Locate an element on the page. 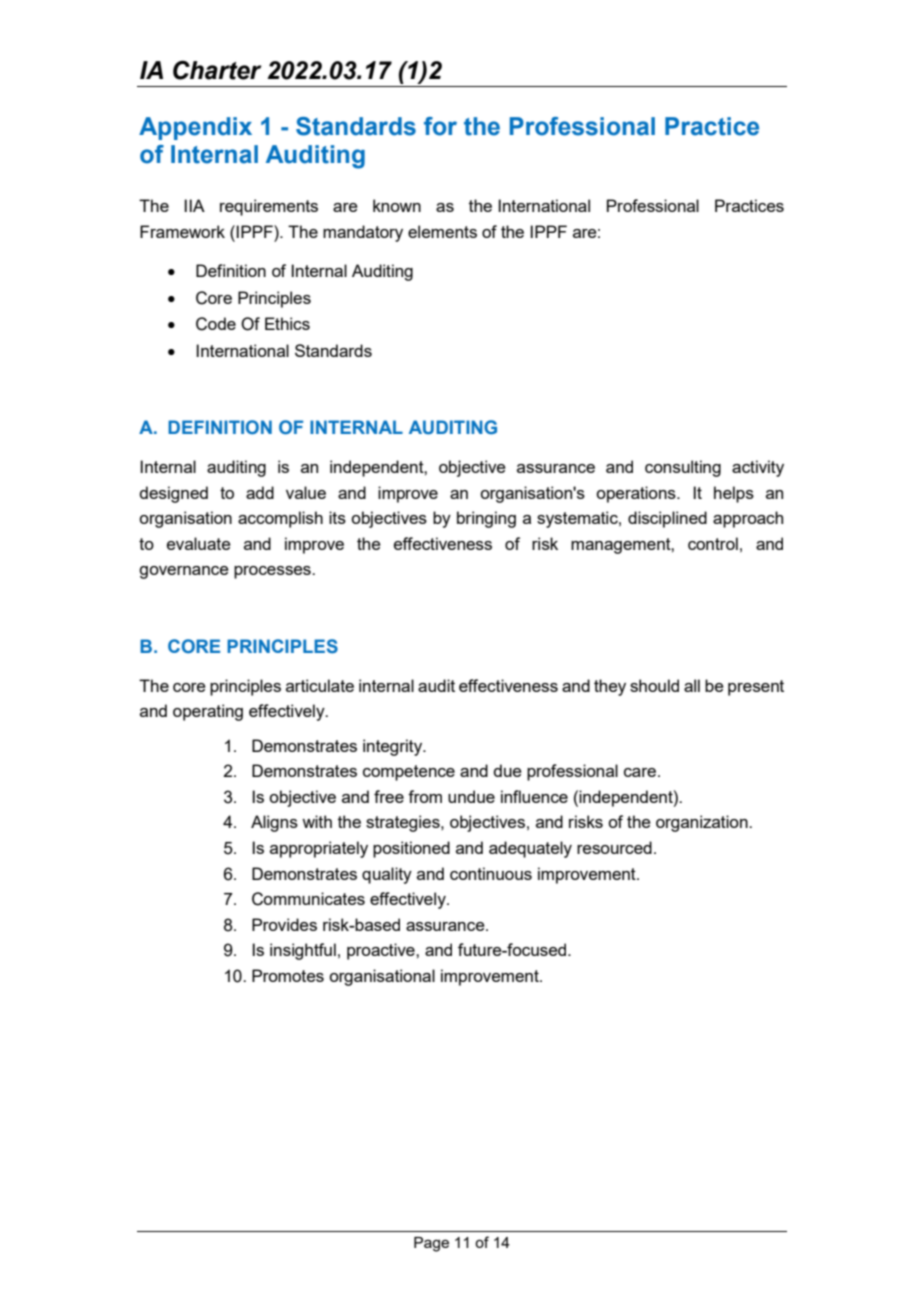 The height and width of the page is (1307, 924). Page is located at coordinates (431, 1244).
